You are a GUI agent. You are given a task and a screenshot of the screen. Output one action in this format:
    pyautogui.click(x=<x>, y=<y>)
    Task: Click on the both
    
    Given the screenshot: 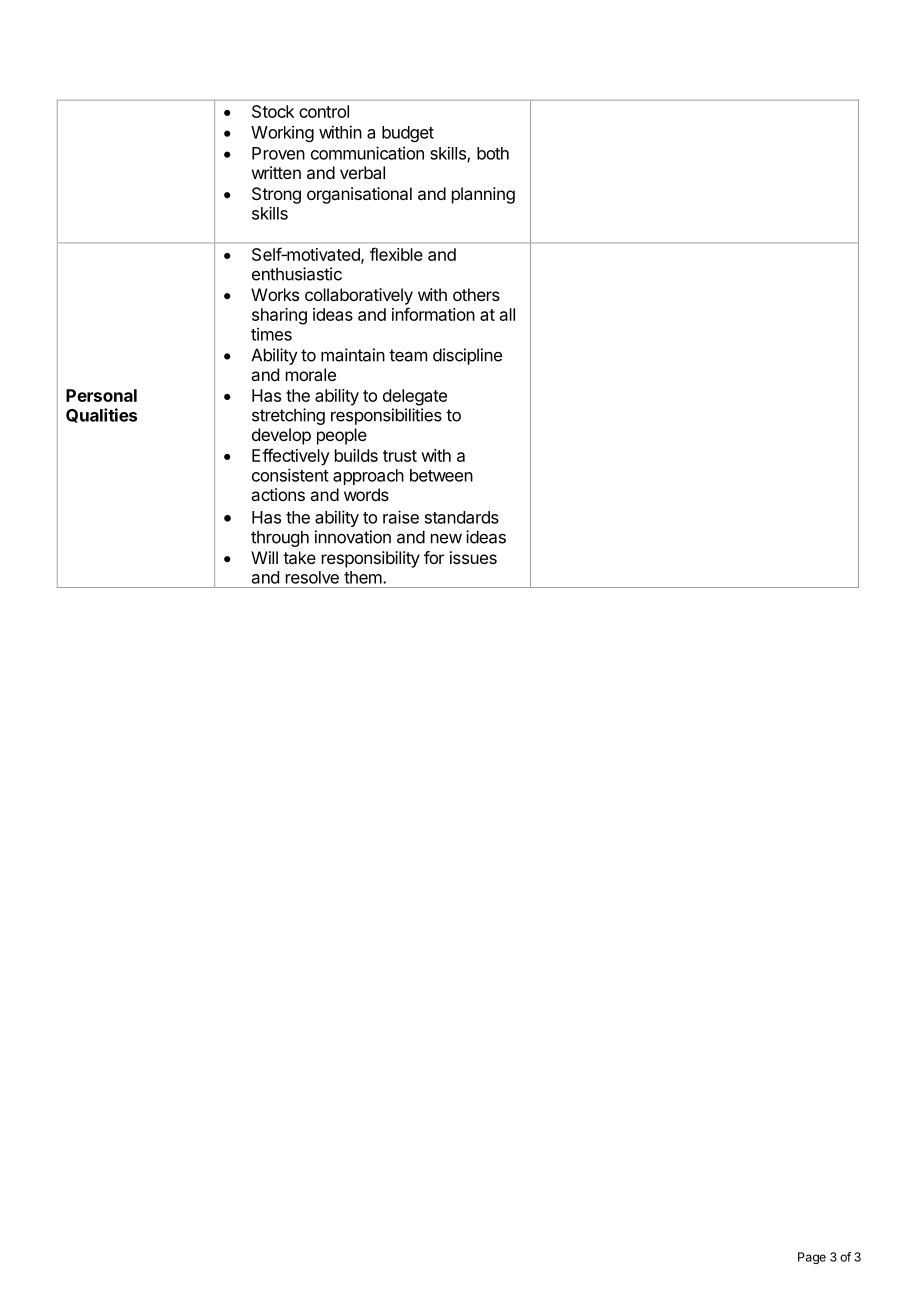 What is the action you would take?
    pyautogui.click(x=493, y=153)
